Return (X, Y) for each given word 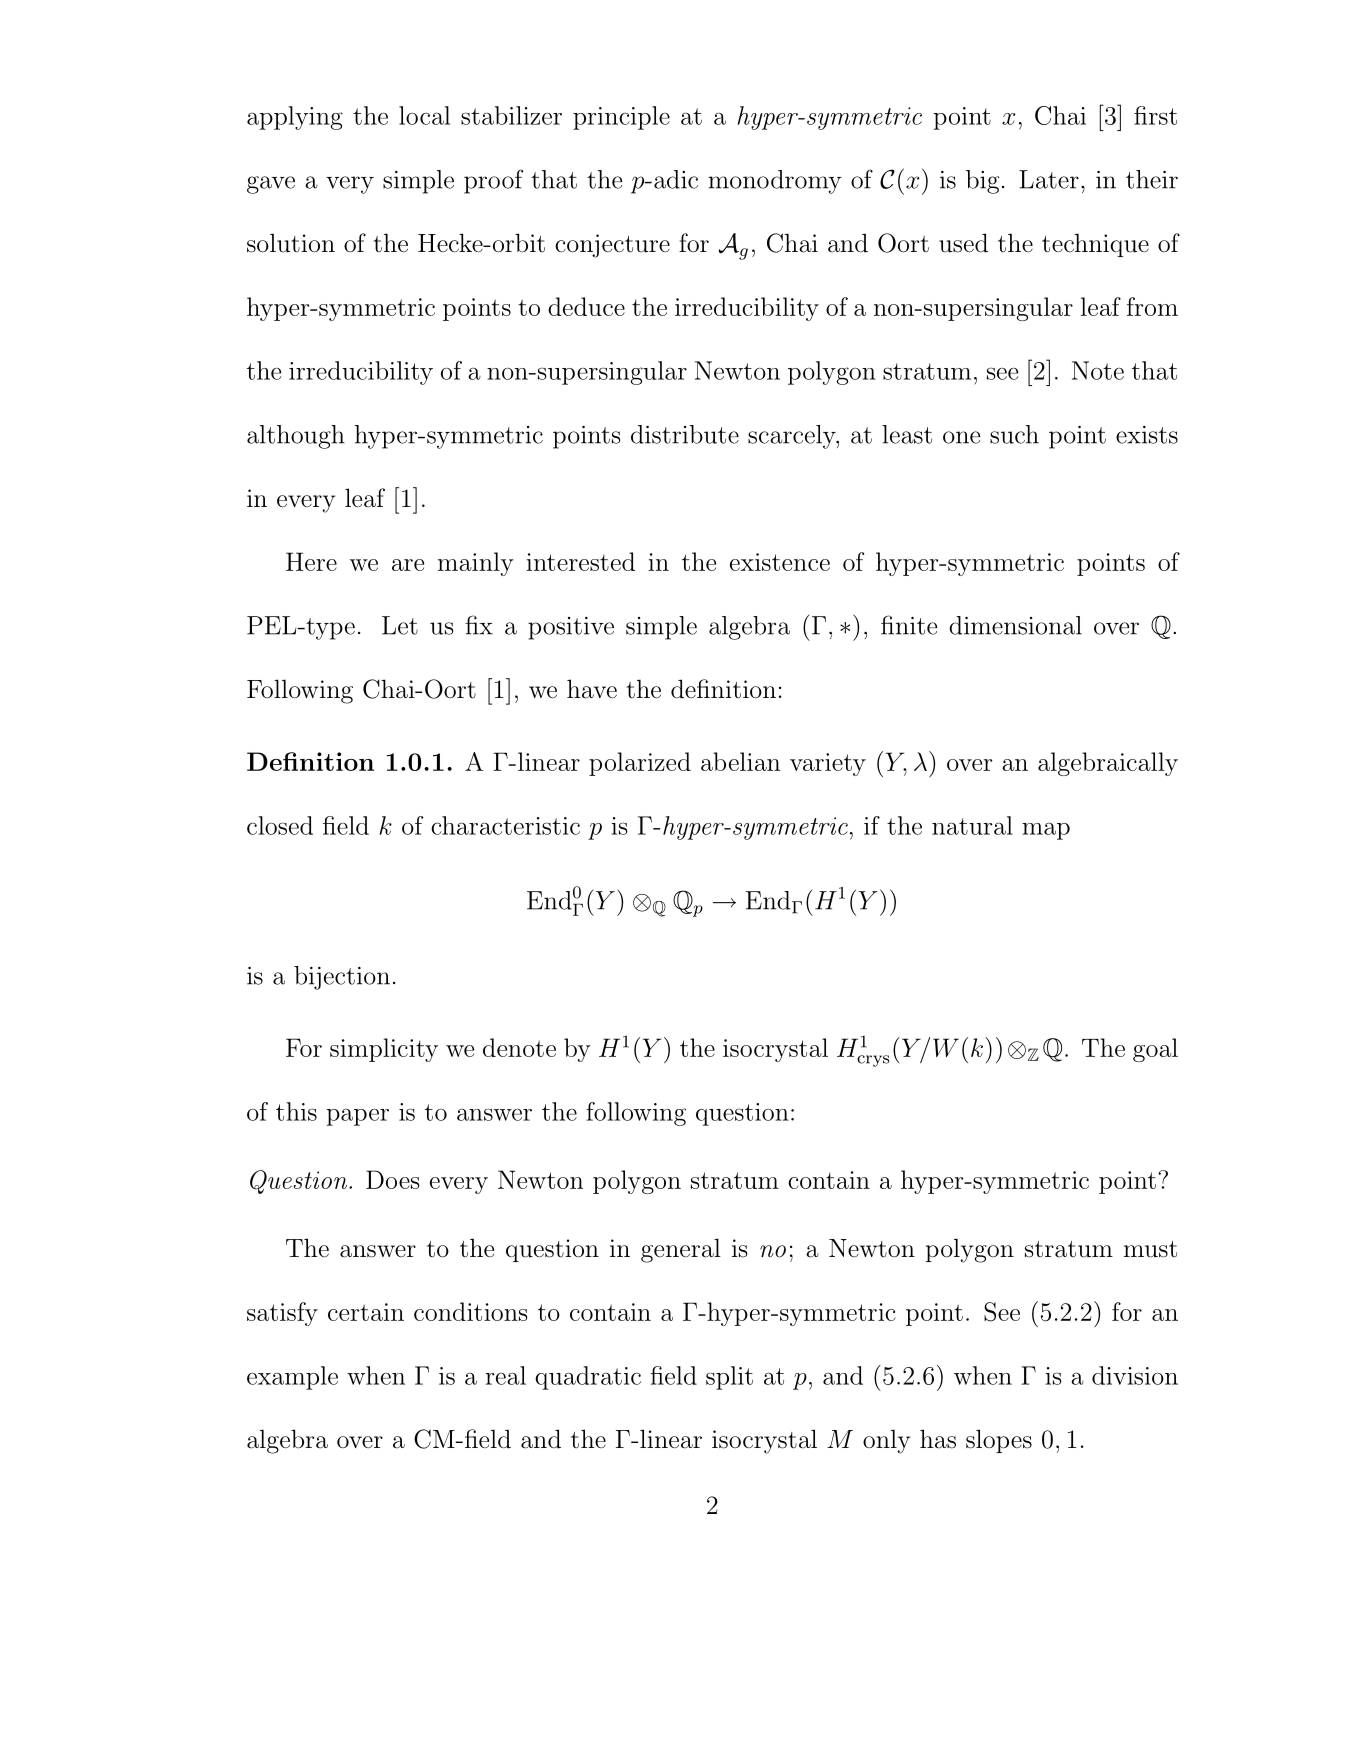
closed (280, 825)
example (292, 1378)
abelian (740, 761)
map (1046, 831)
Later (1049, 179)
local (424, 115)
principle (621, 118)
